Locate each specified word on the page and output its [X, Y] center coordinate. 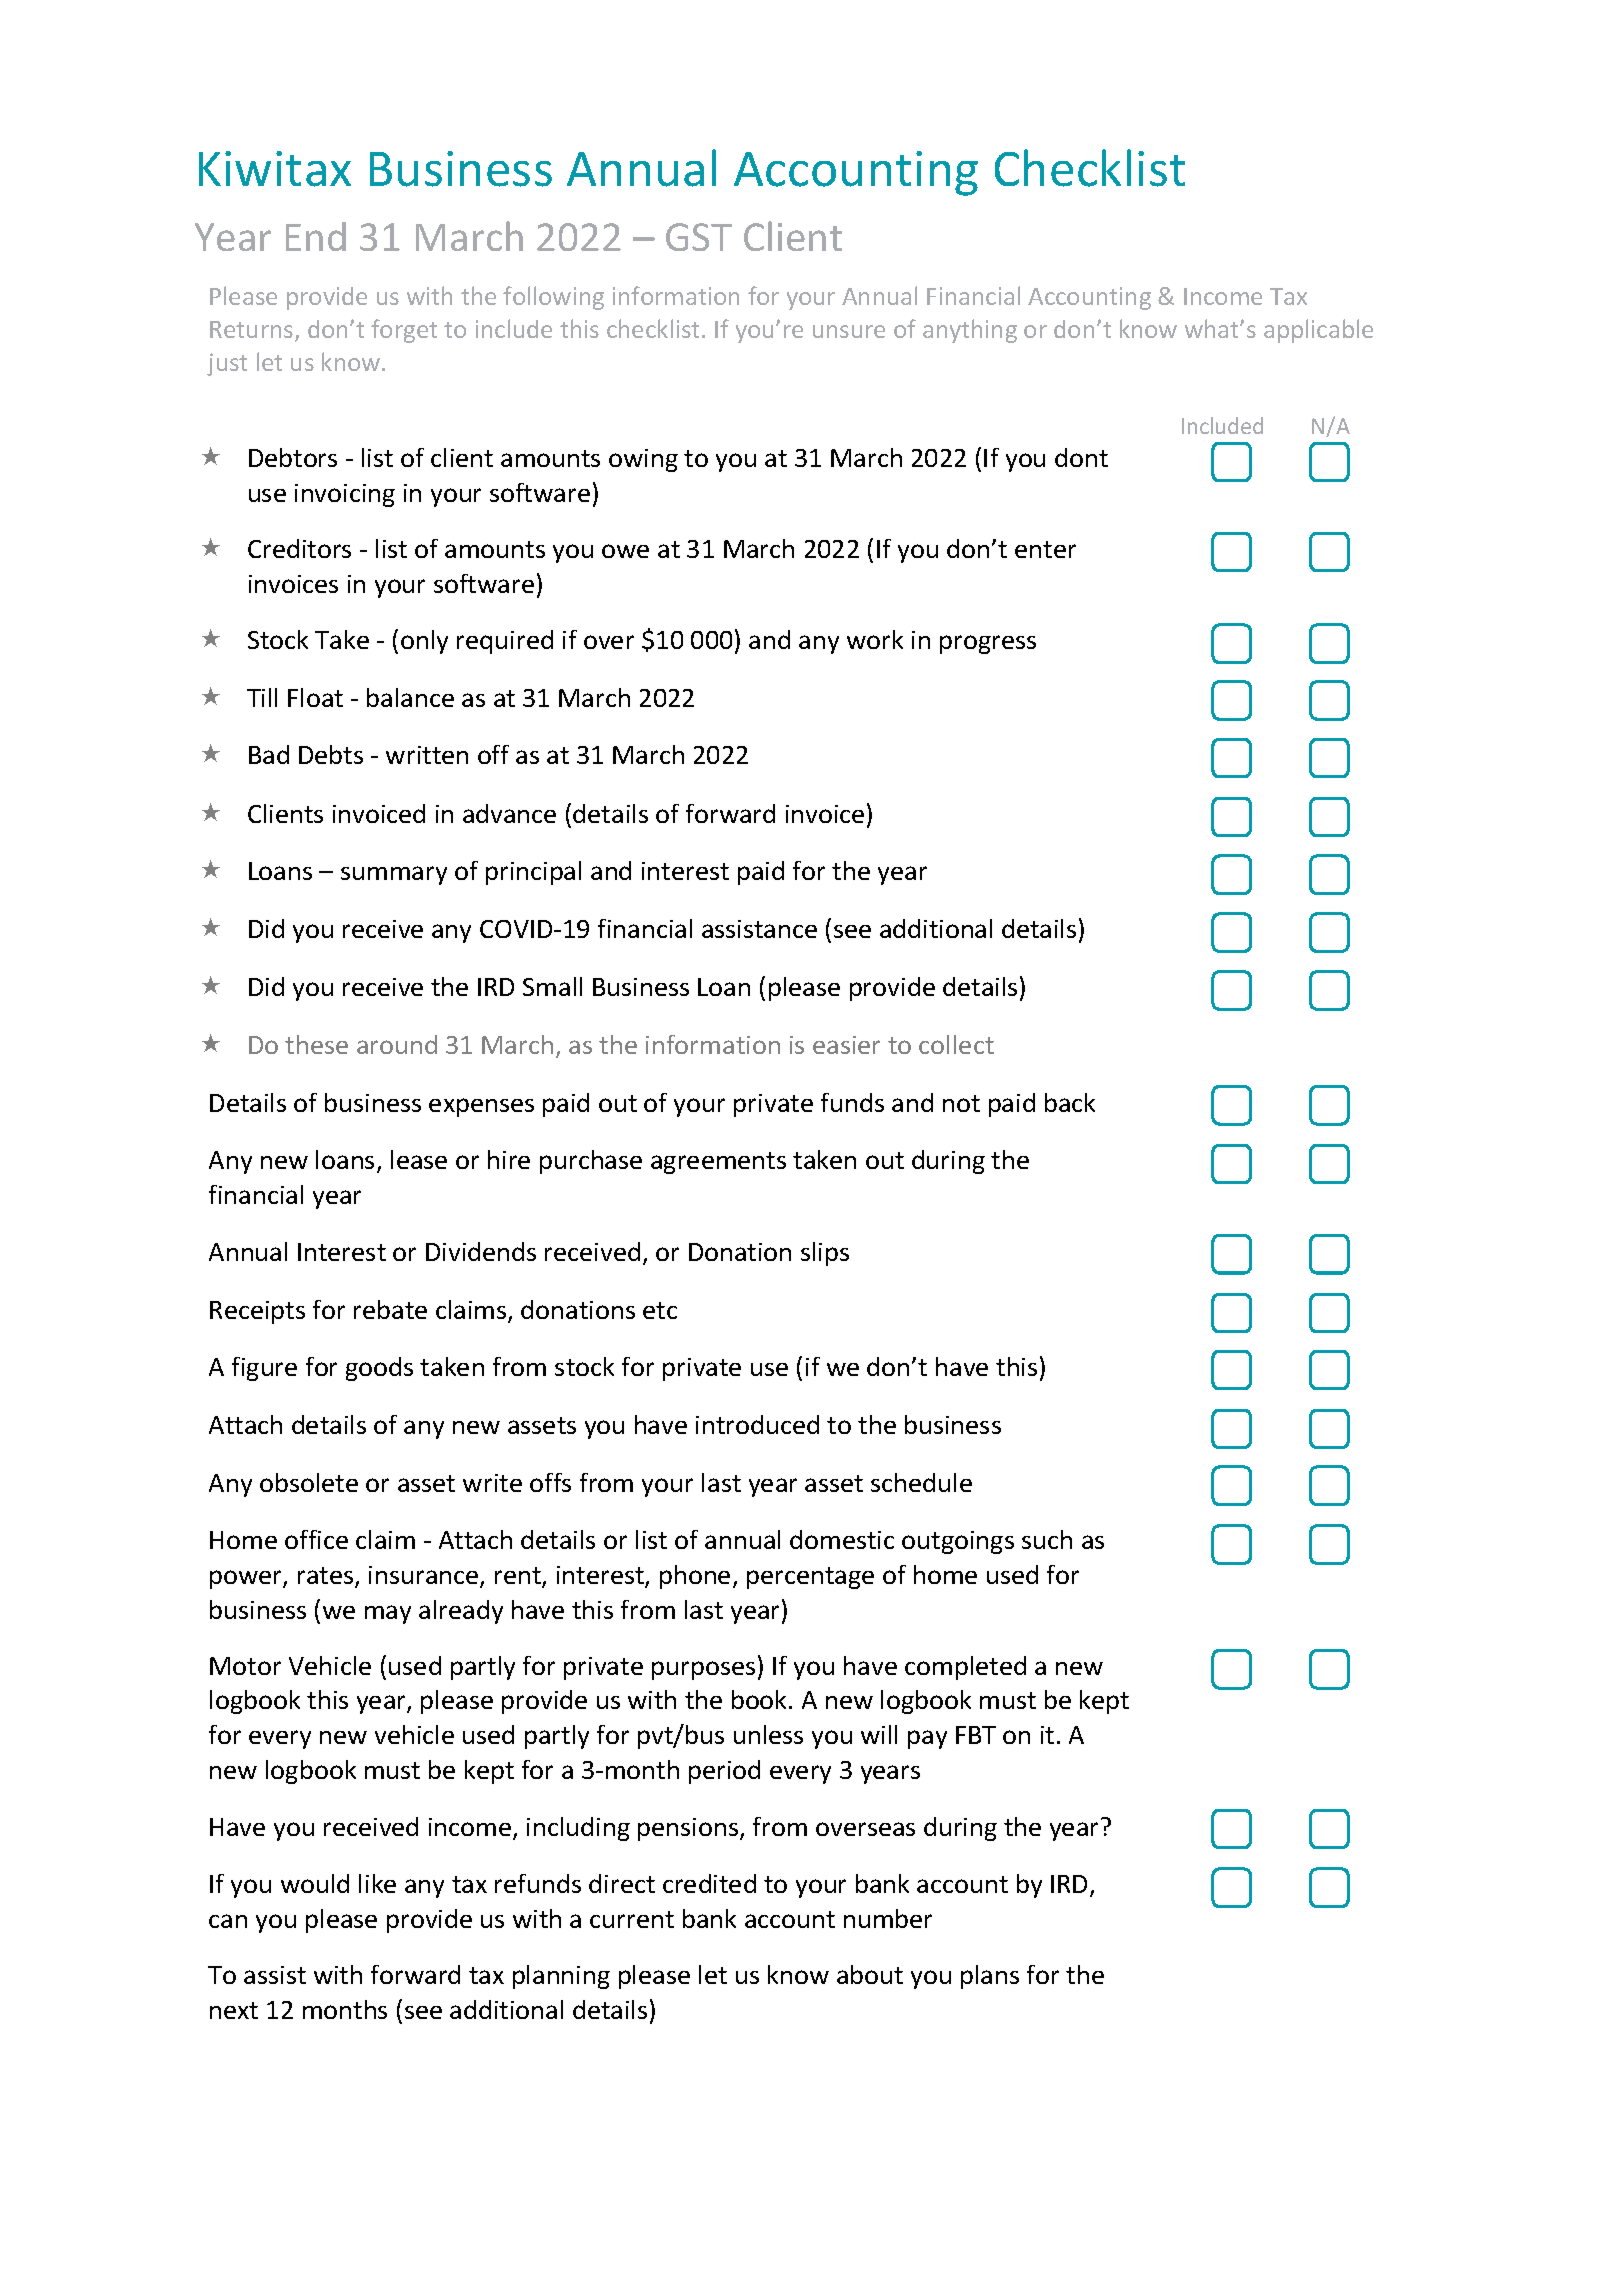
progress [988, 644]
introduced [757, 1424]
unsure [849, 331]
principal [533, 873]
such [1047, 1539]
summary [394, 875]
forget [404, 331]
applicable [1318, 331]
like [377, 1883]
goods [379, 1369]
